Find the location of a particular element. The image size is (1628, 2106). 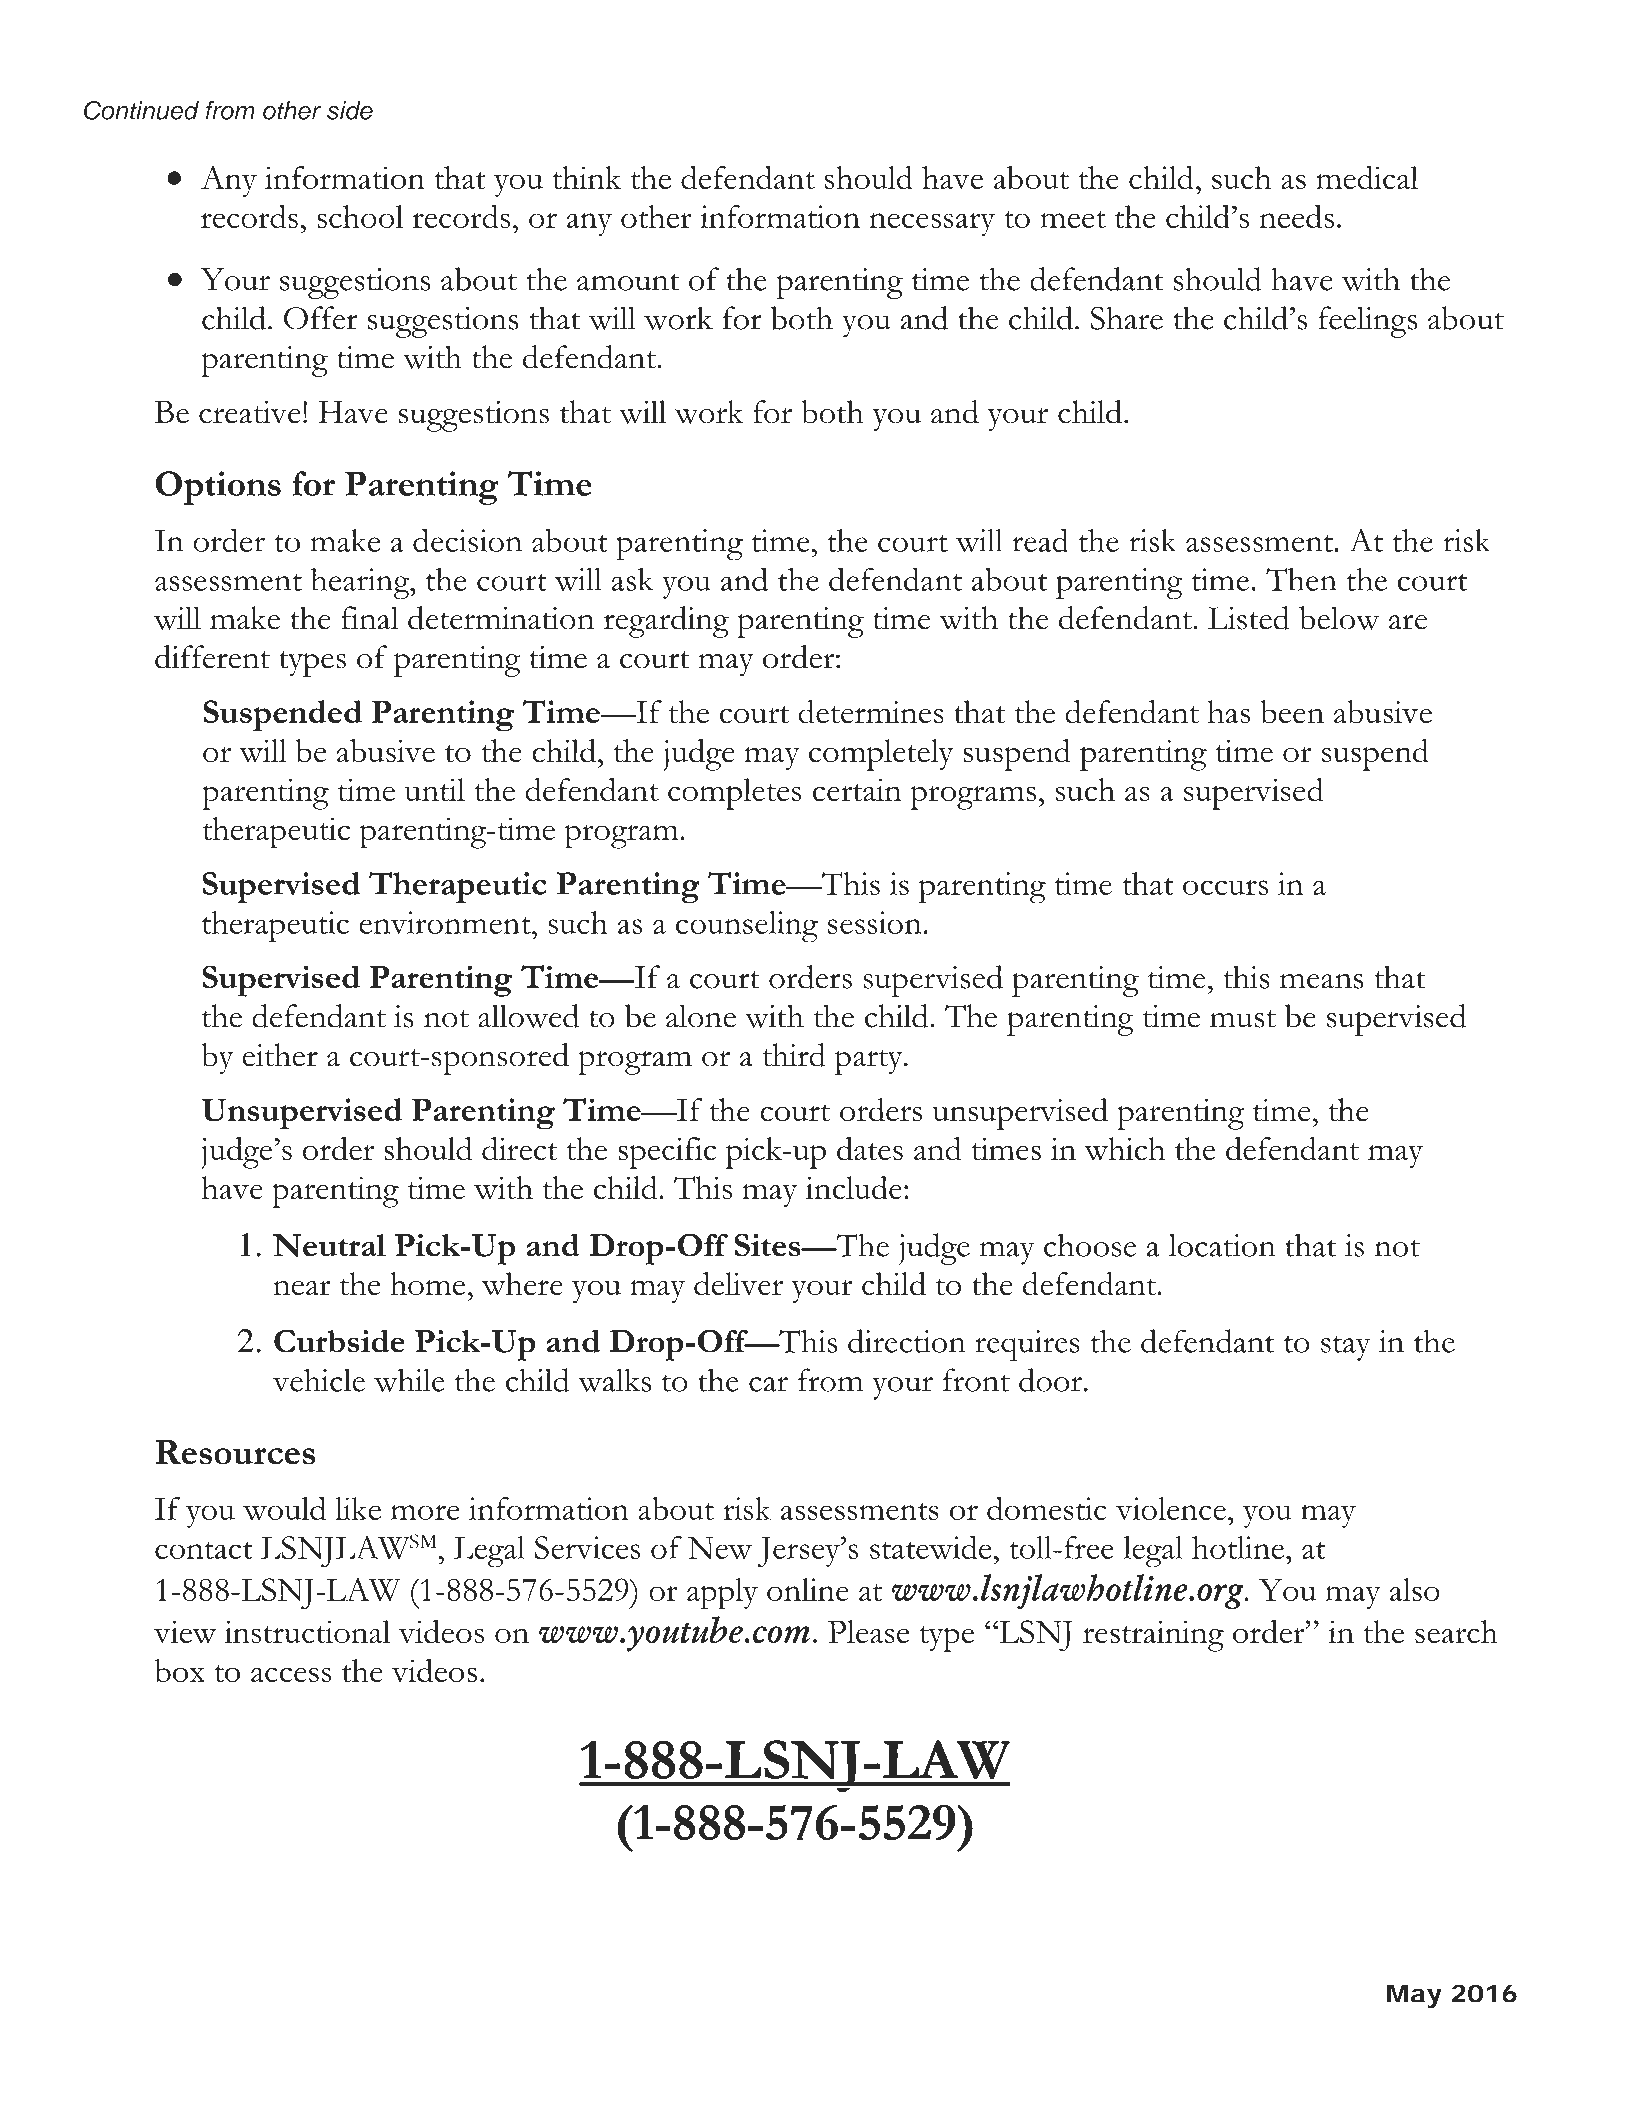

Please is located at coordinates (868, 1632).
